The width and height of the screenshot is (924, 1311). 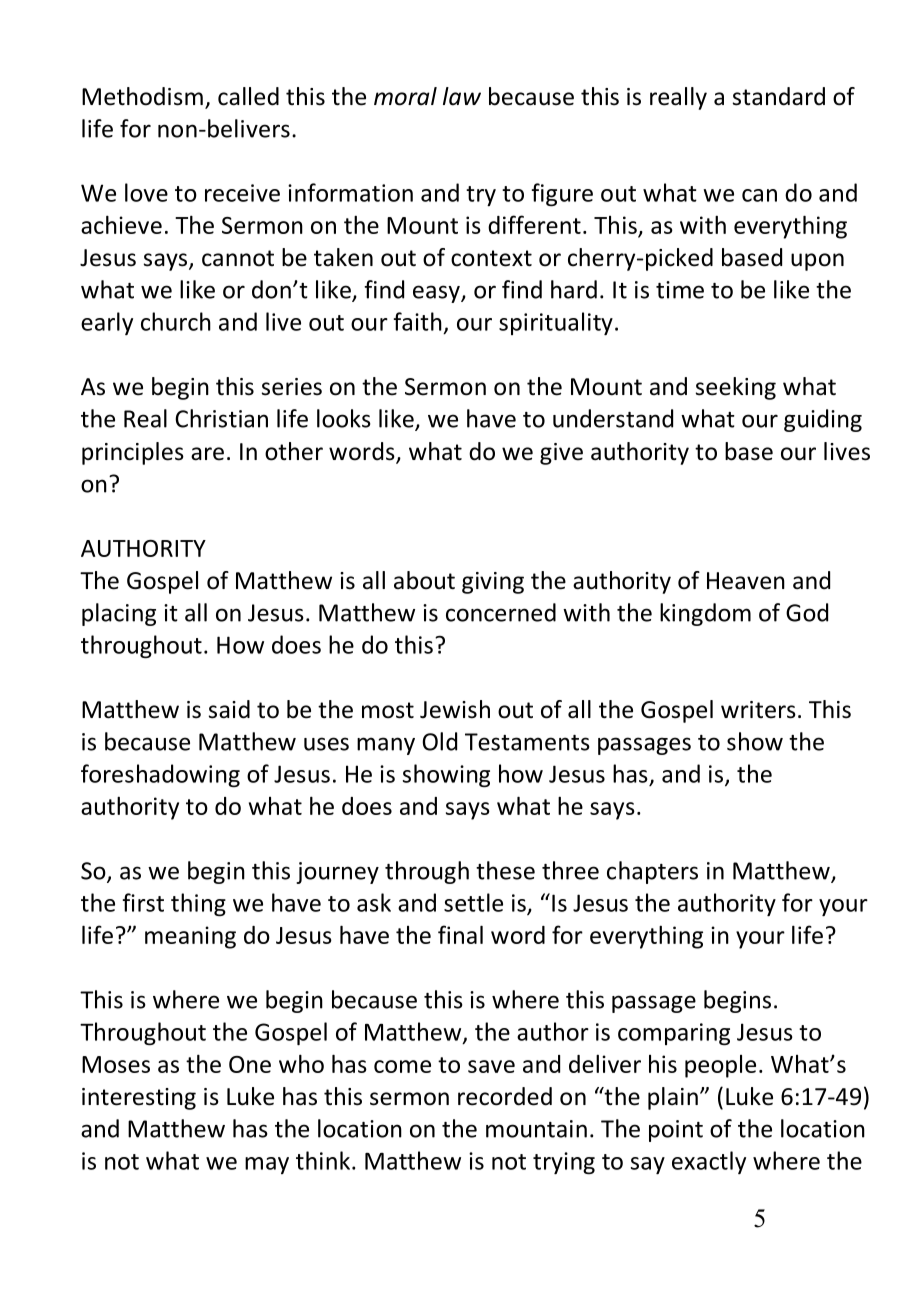 I want to click on seeking, so click(x=736, y=388).
